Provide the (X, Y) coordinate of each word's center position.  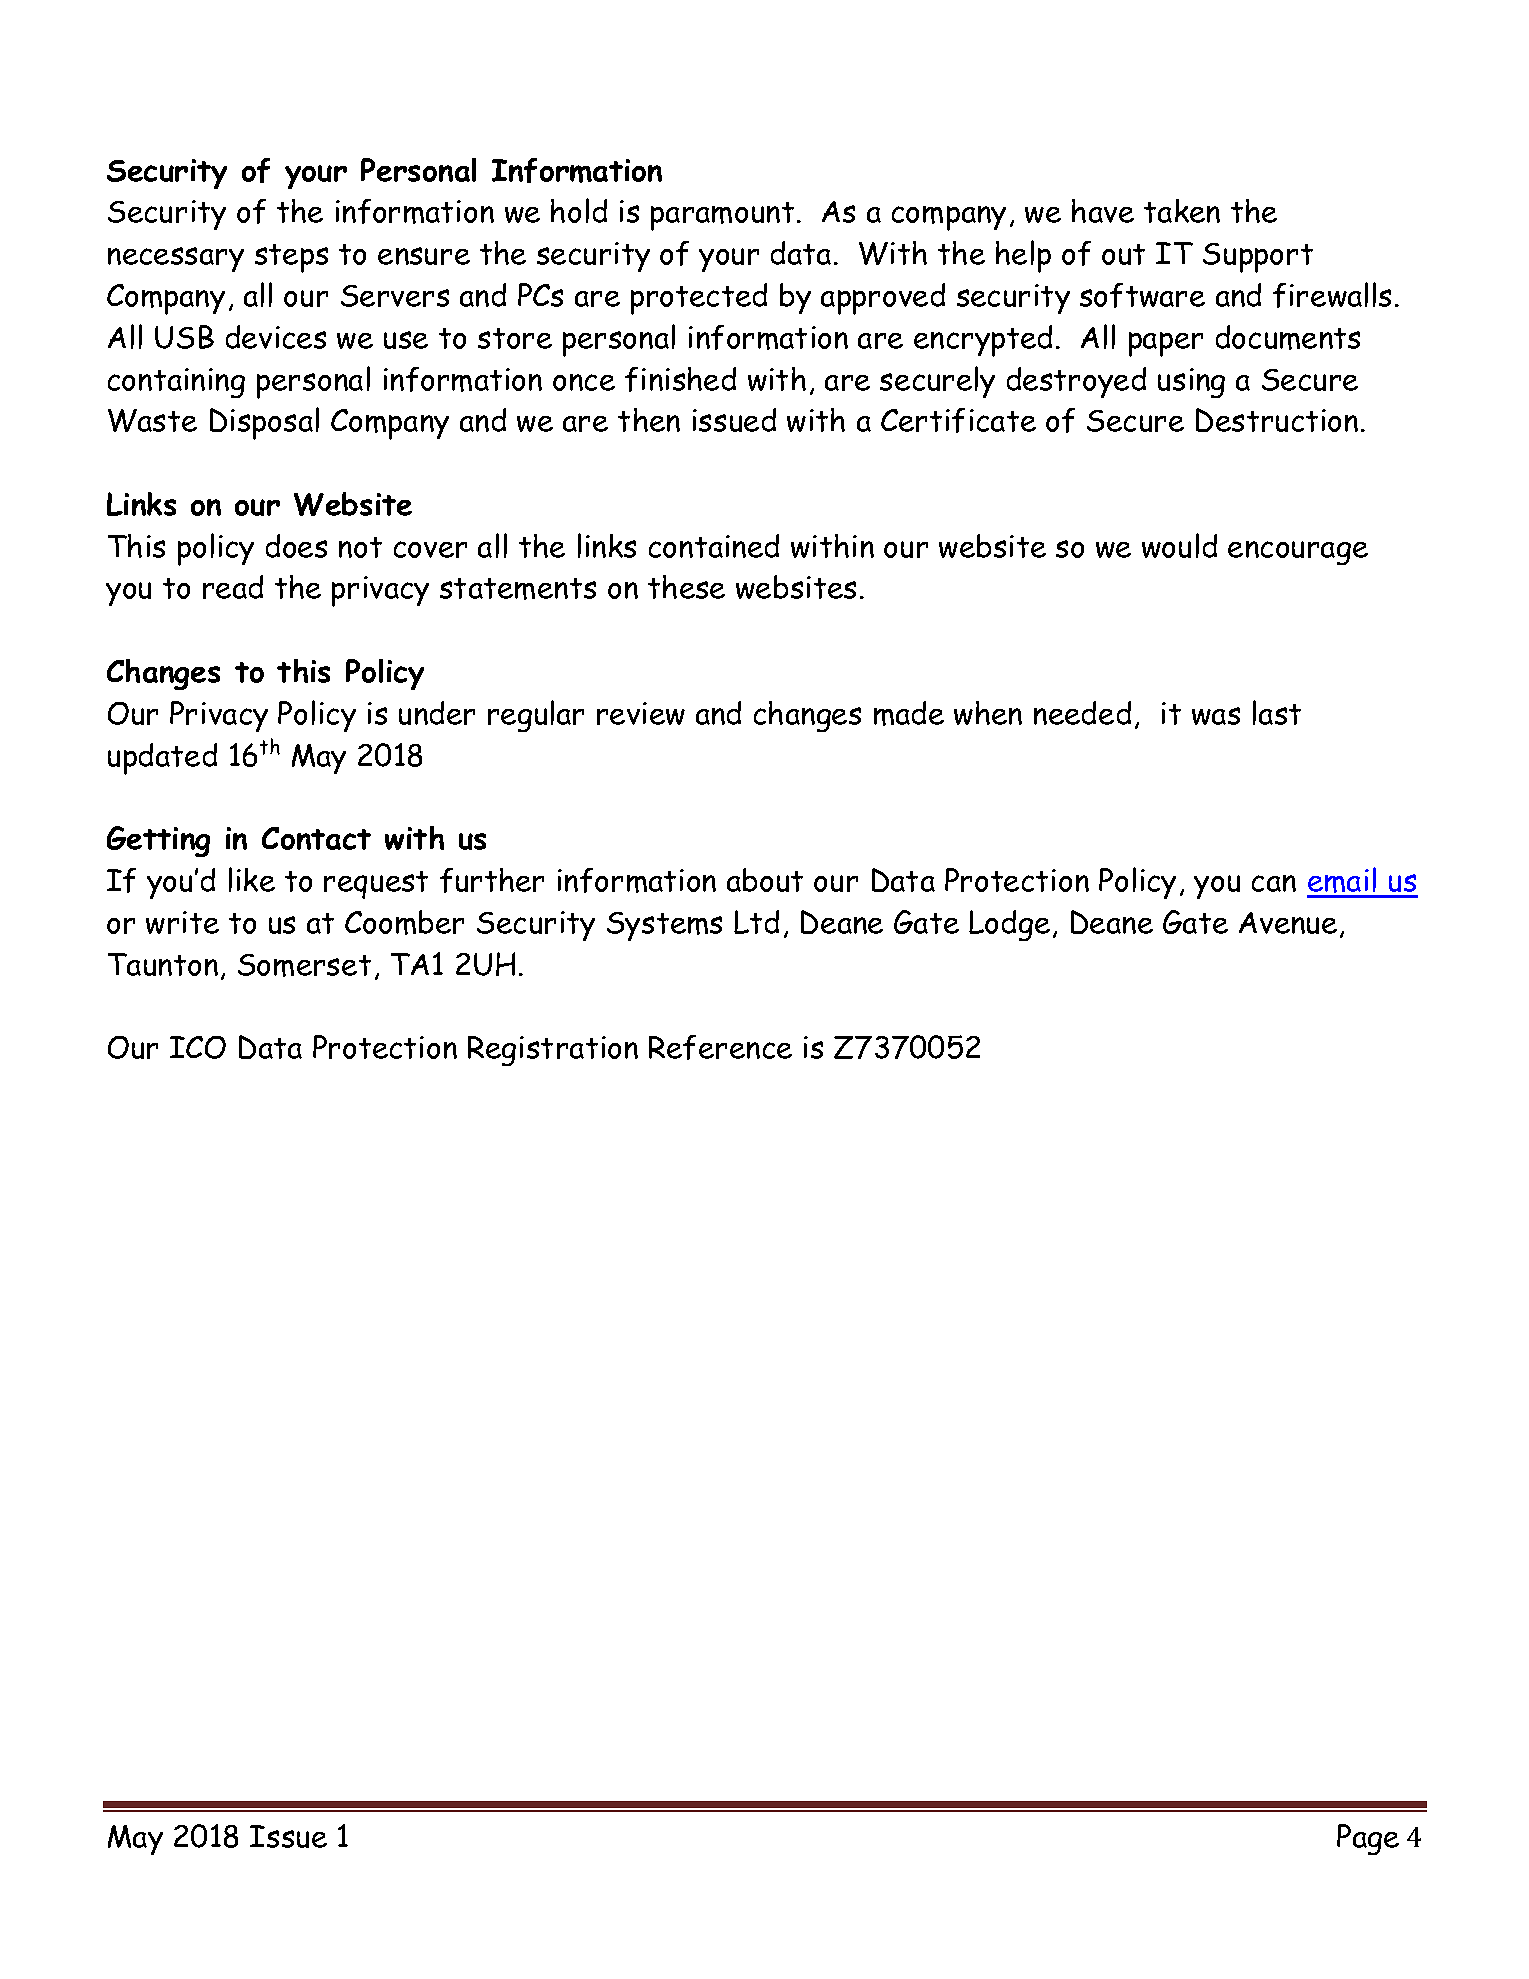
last (1277, 712)
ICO (198, 1047)
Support (1258, 258)
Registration (553, 1051)
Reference (720, 1047)
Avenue (1288, 923)
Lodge (1009, 925)
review (641, 713)
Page (1368, 1839)
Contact (316, 838)
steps (291, 258)
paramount (722, 216)
